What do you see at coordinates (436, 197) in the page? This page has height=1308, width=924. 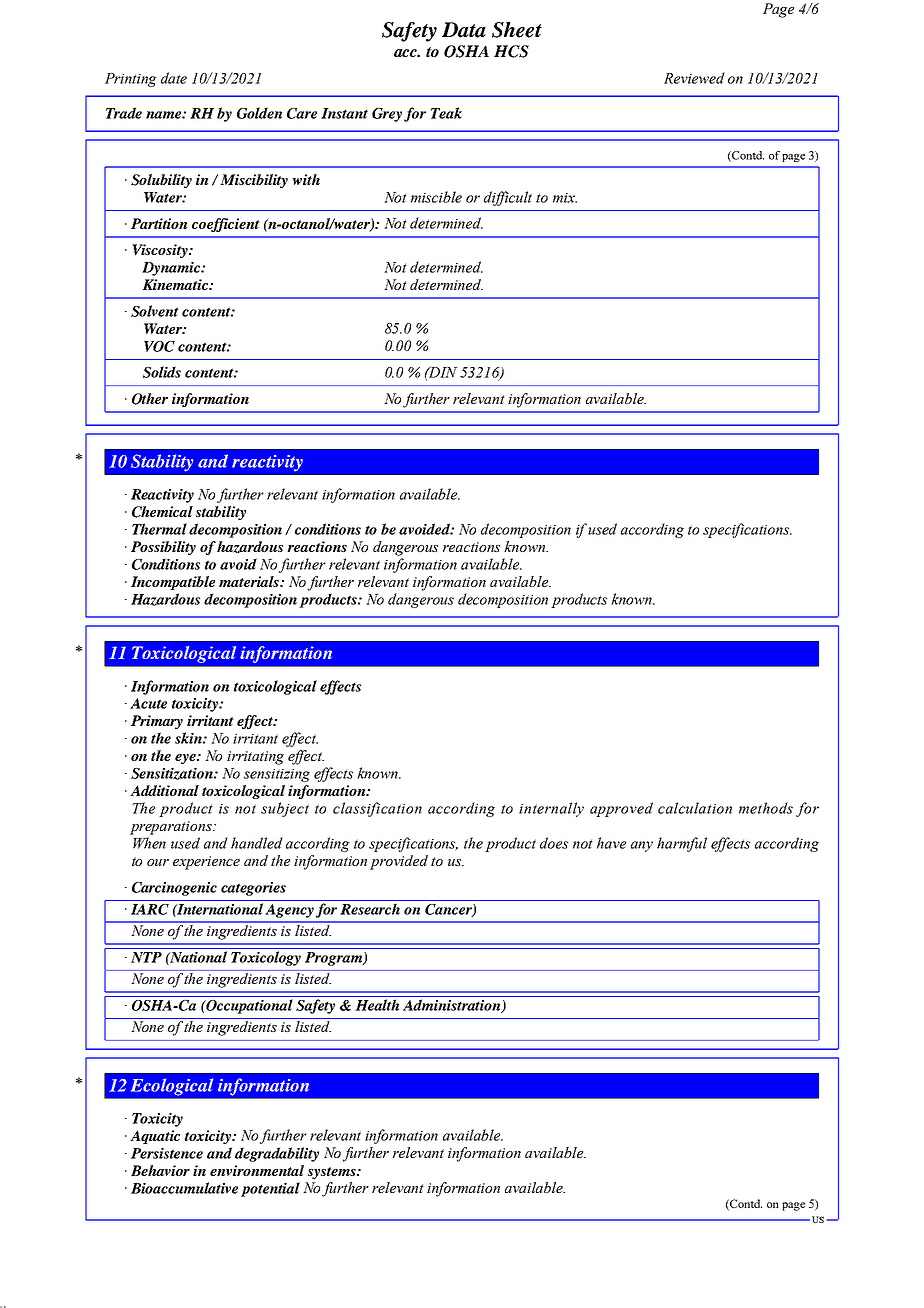 I see `miscible` at bounding box center [436, 197].
